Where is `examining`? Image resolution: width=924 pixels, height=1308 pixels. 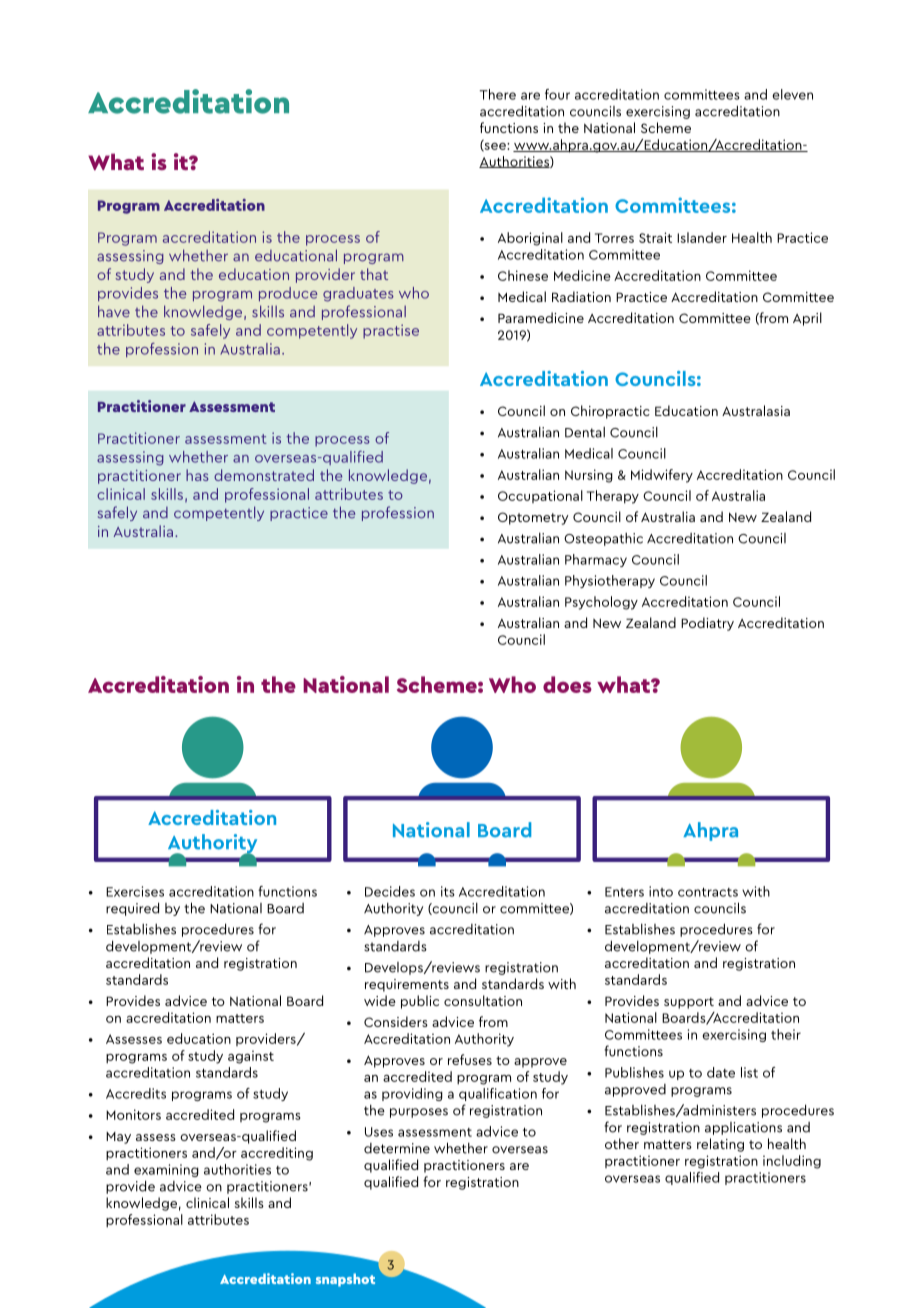
examining is located at coordinates (166, 1170).
